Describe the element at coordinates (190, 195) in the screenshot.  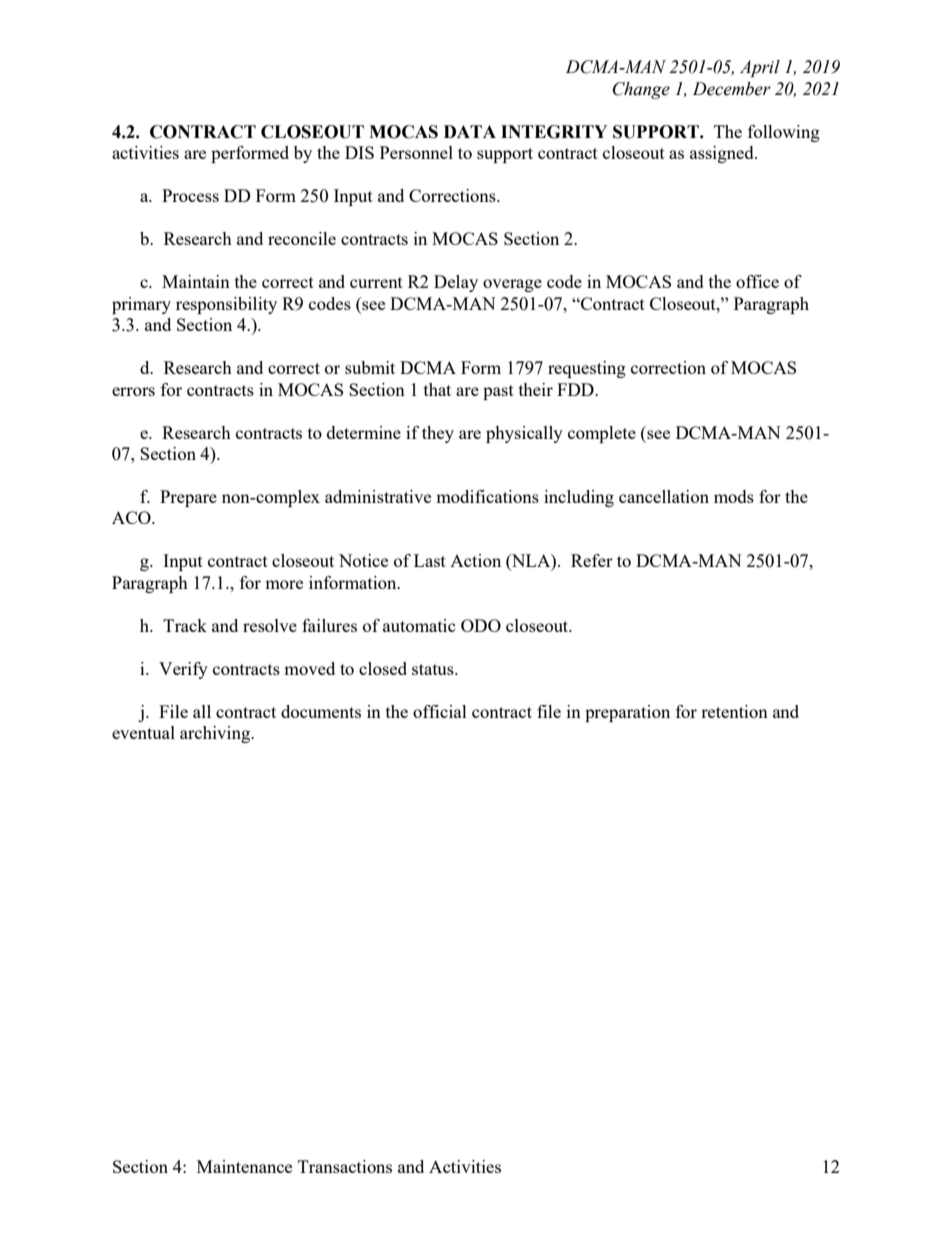
I see `Process` at that location.
